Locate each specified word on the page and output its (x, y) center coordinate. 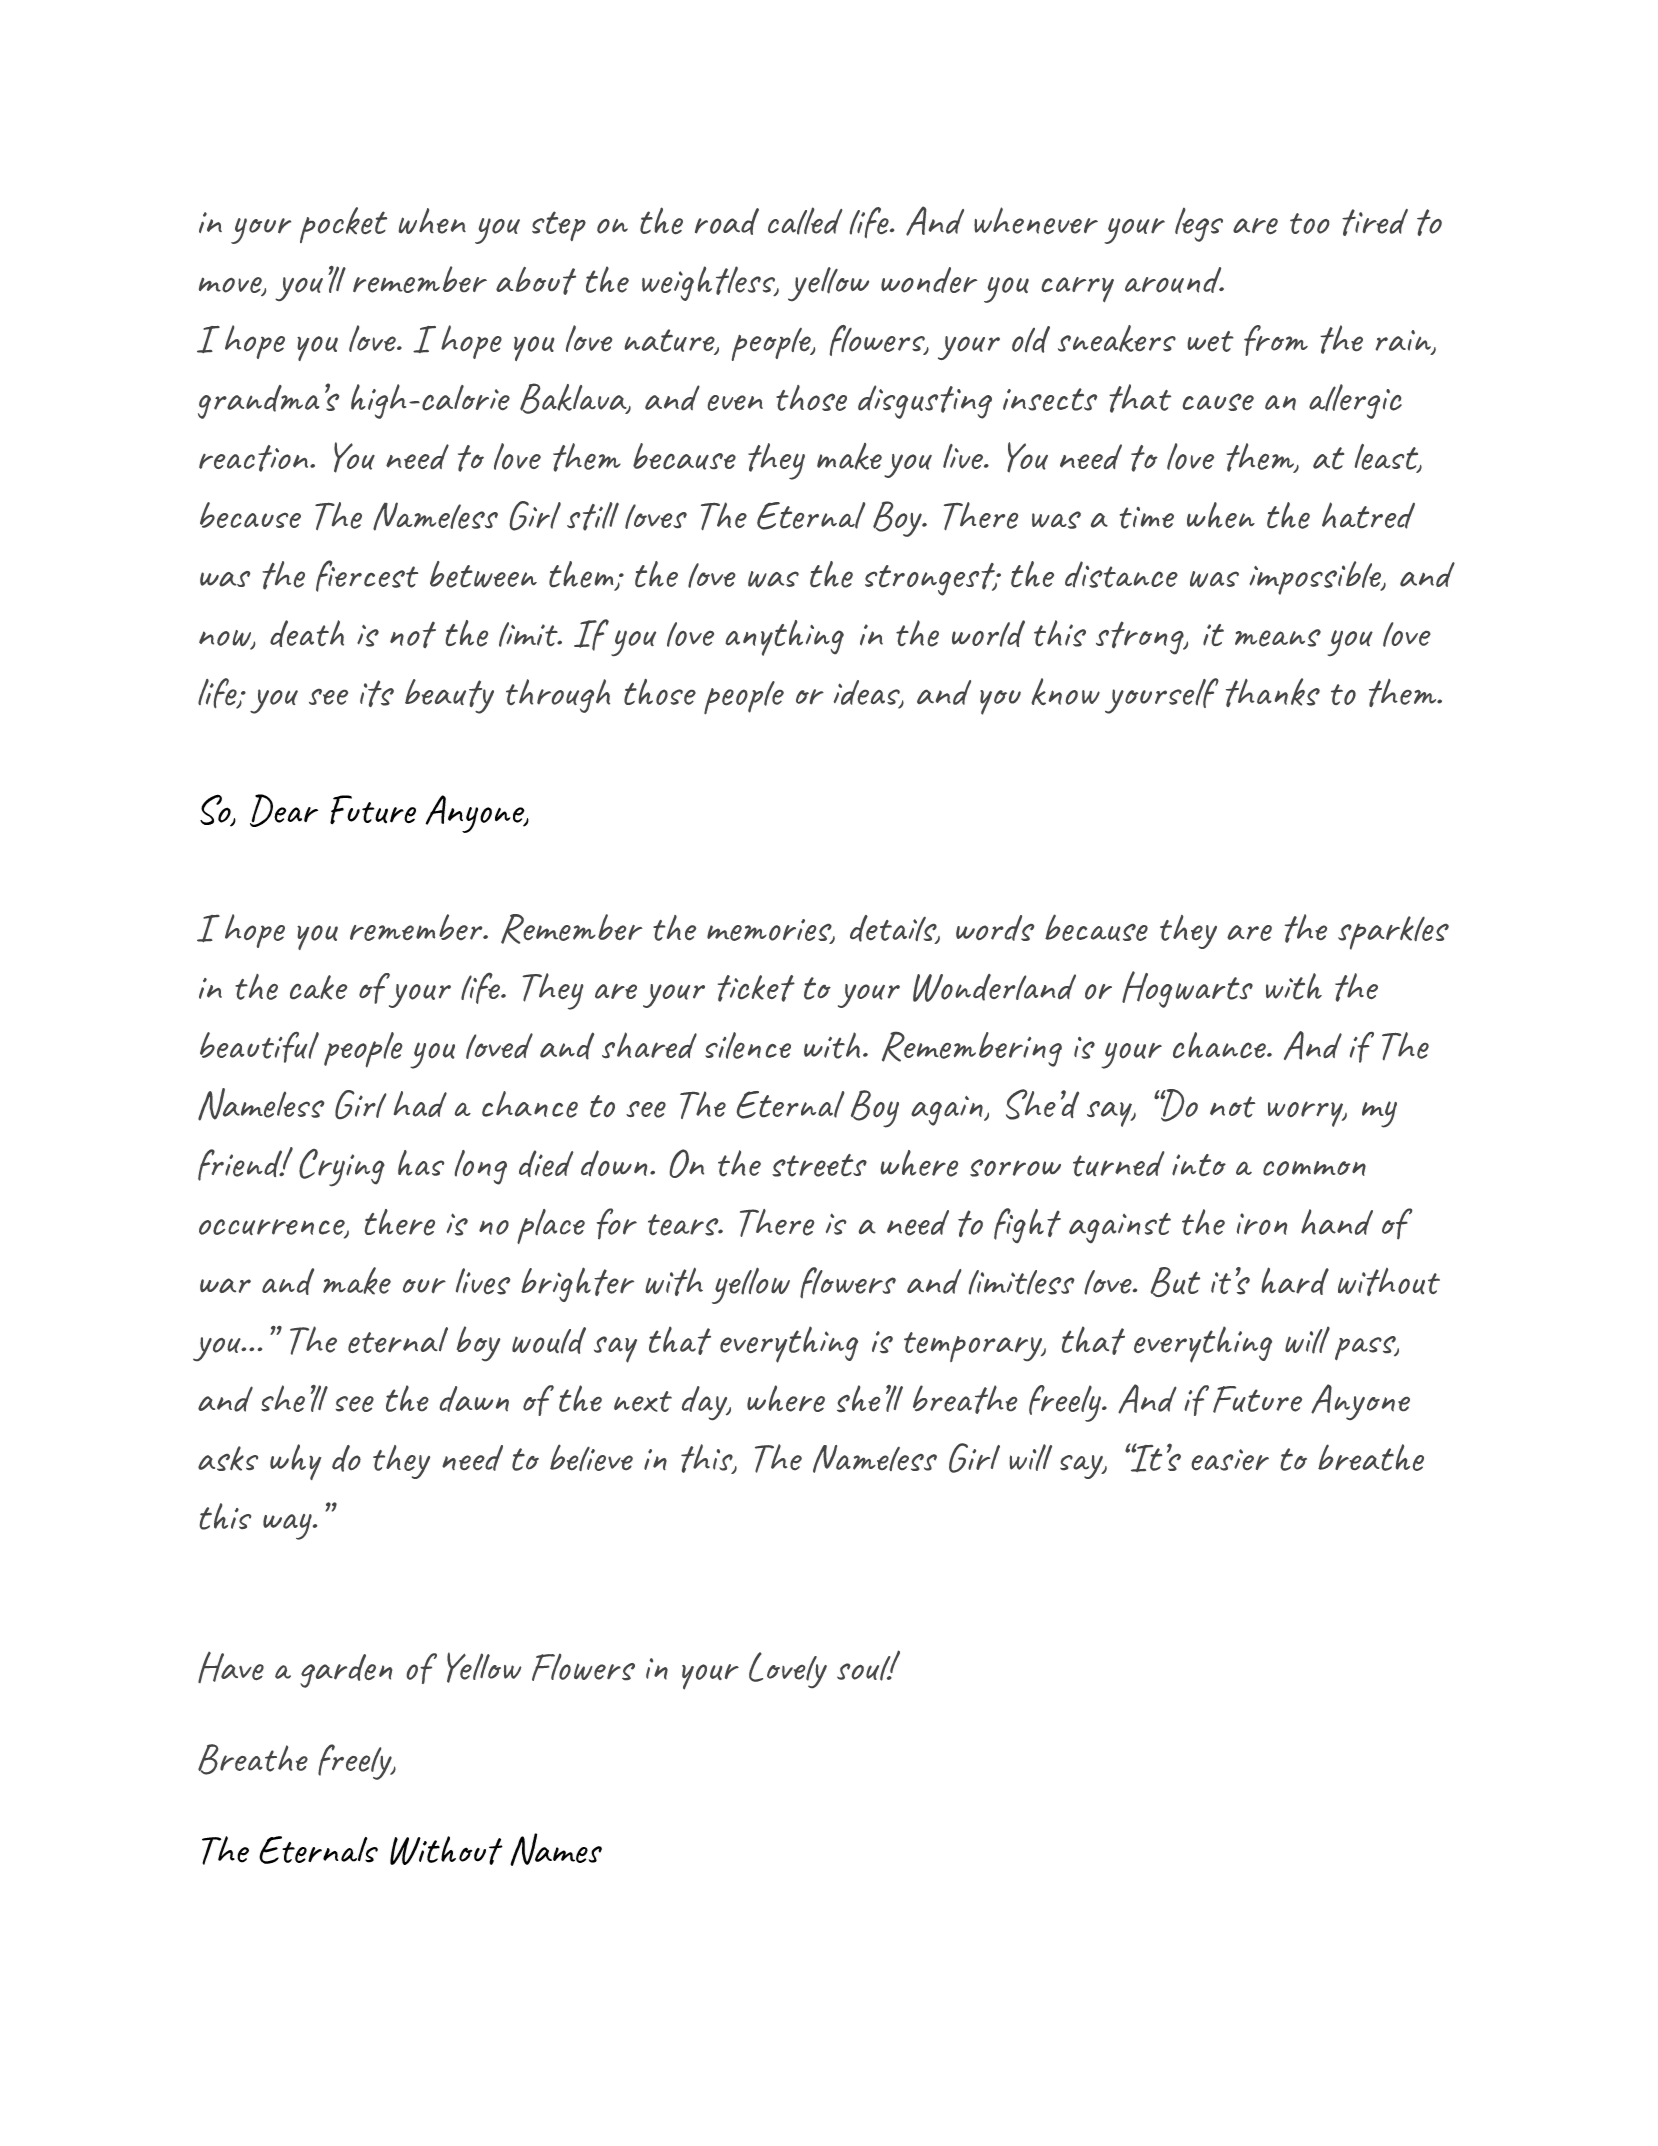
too (1309, 223)
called (805, 221)
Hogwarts (1187, 989)
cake (318, 987)
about (536, 281)
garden (346, 1671)
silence (748, 1045)
